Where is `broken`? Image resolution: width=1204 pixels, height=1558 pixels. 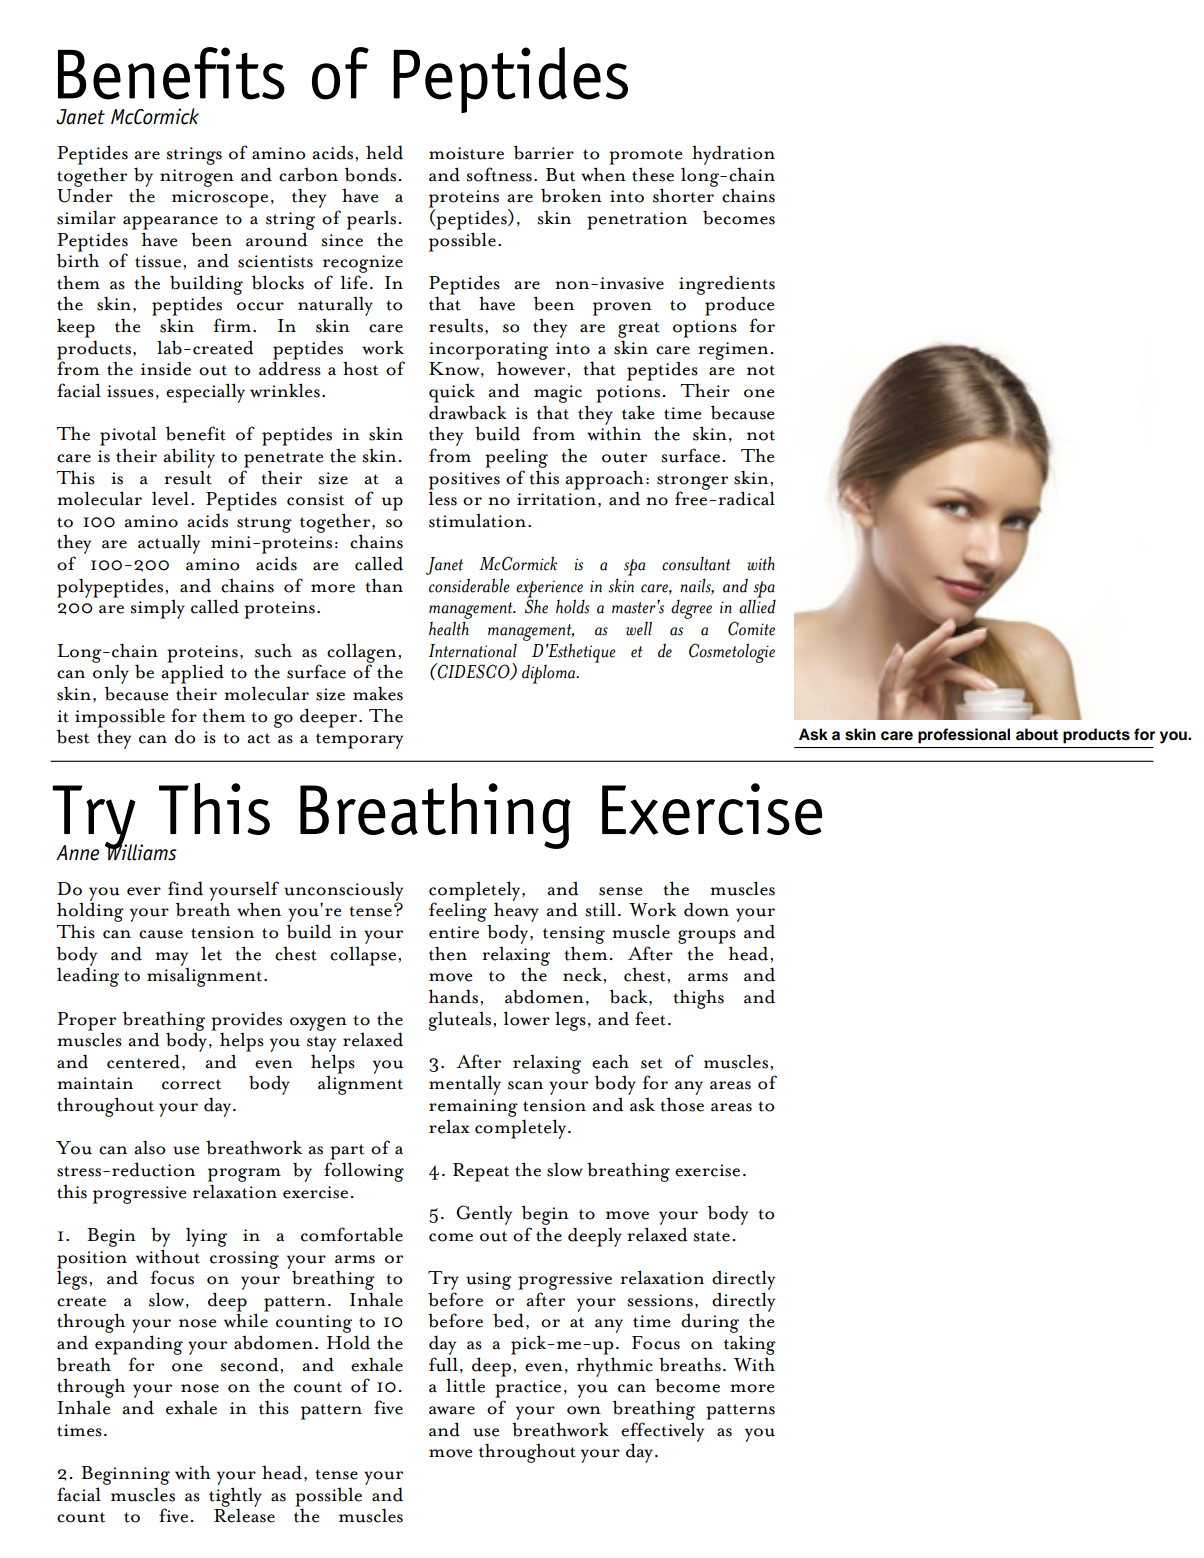 broken is located at coordinates (571, 195).
